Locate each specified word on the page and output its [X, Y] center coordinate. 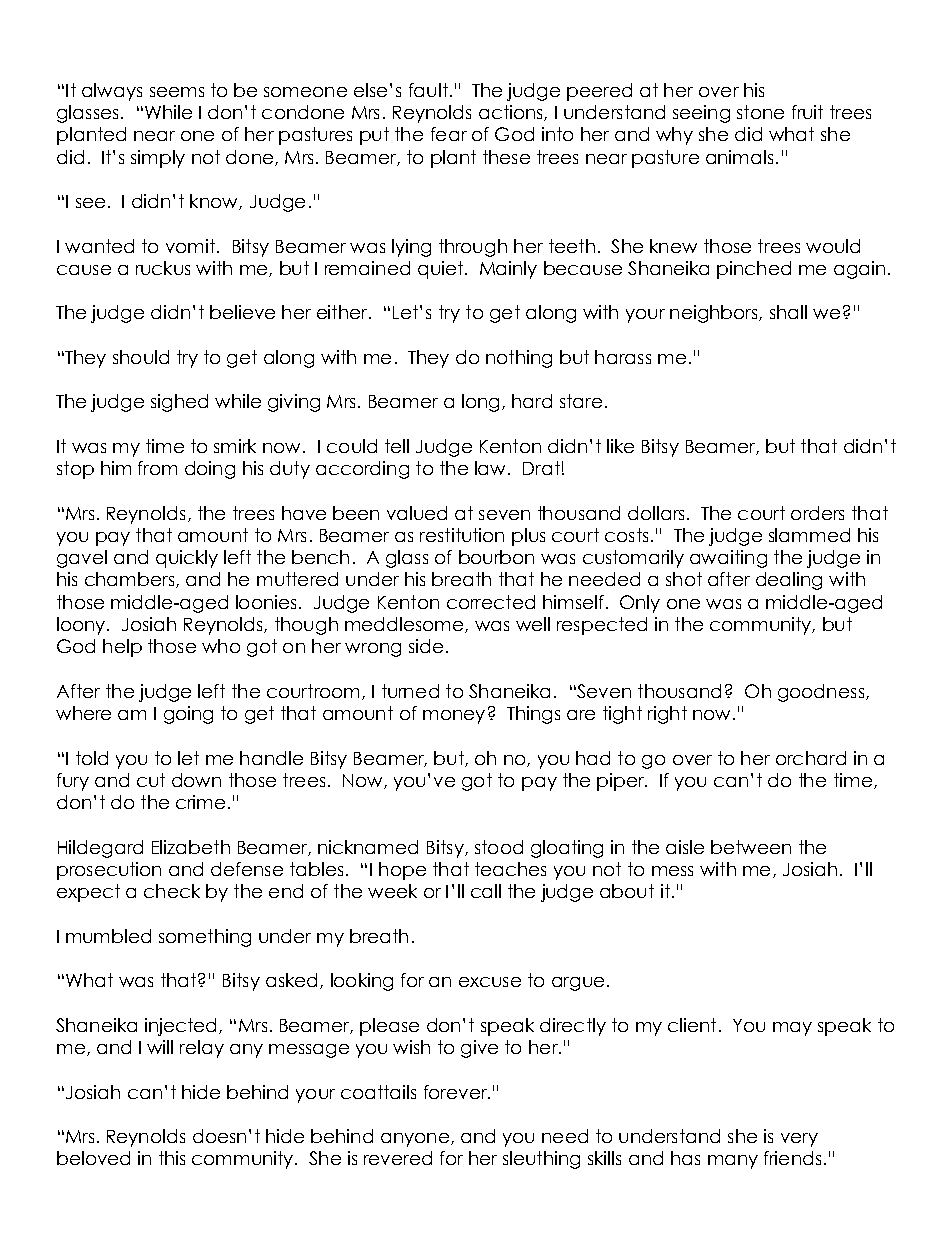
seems [177, 92]
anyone [415, 1140]
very [799, 1140]
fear [449, 134]
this [172, 1158]
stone [760, 112]
